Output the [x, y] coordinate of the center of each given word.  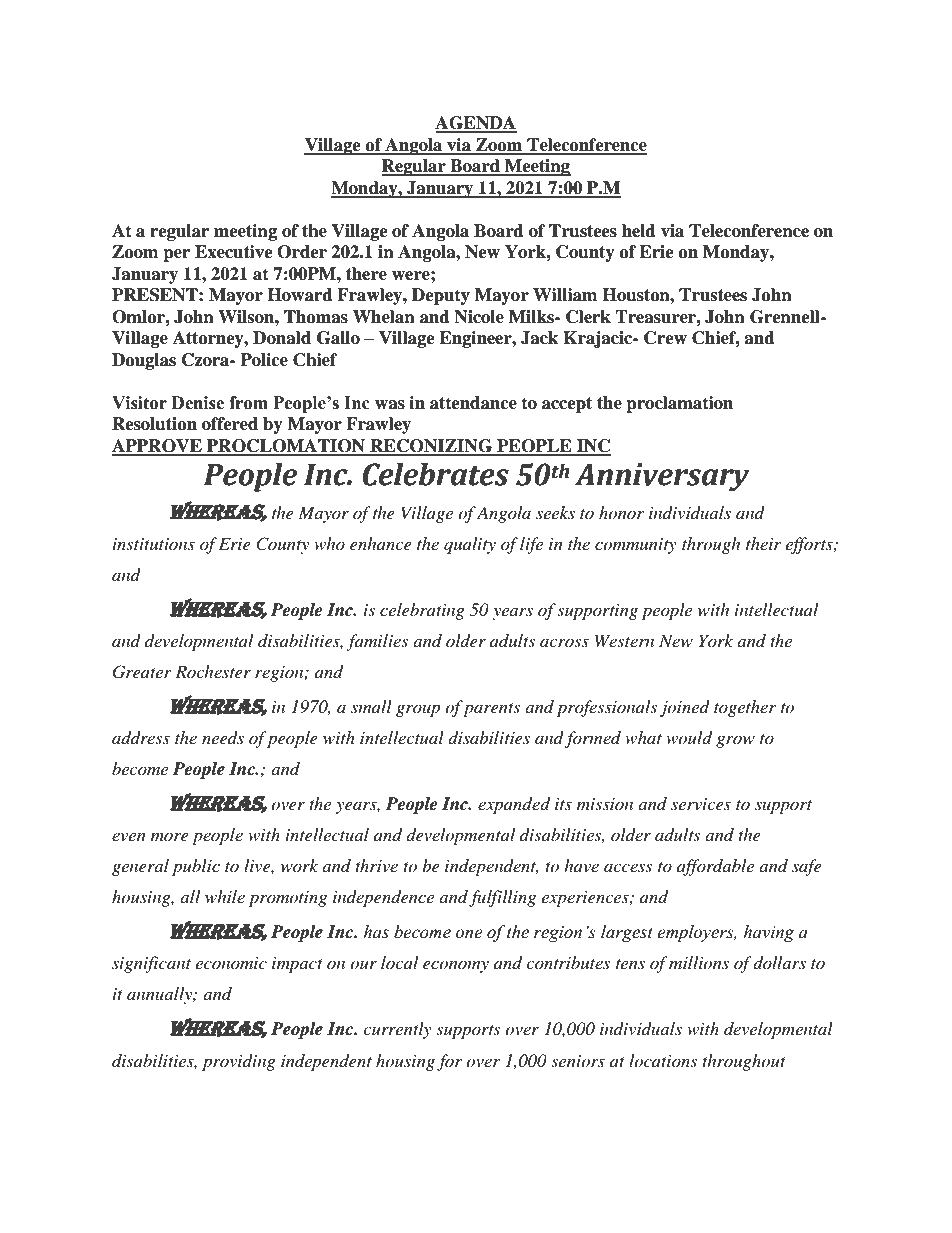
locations [663, 1060]
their [763, 543]
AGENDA [476, 124]
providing [239, 1062]
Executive [234, 252]
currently [397, 1030]
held [639, 231]
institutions [154, 544]
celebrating [422, 611]
